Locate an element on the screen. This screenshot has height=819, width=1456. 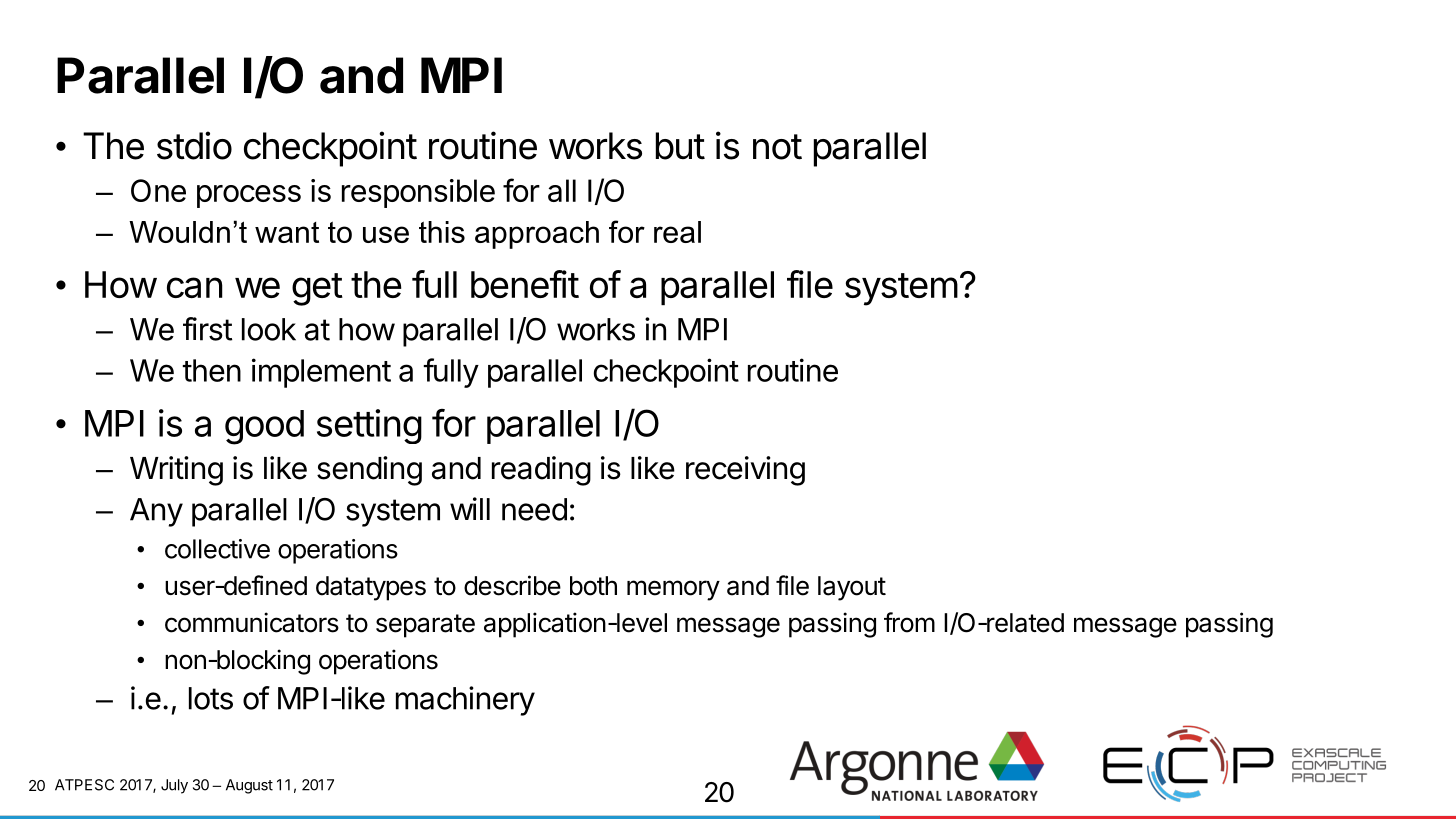
benefit is located at coordinates (525, 284).
